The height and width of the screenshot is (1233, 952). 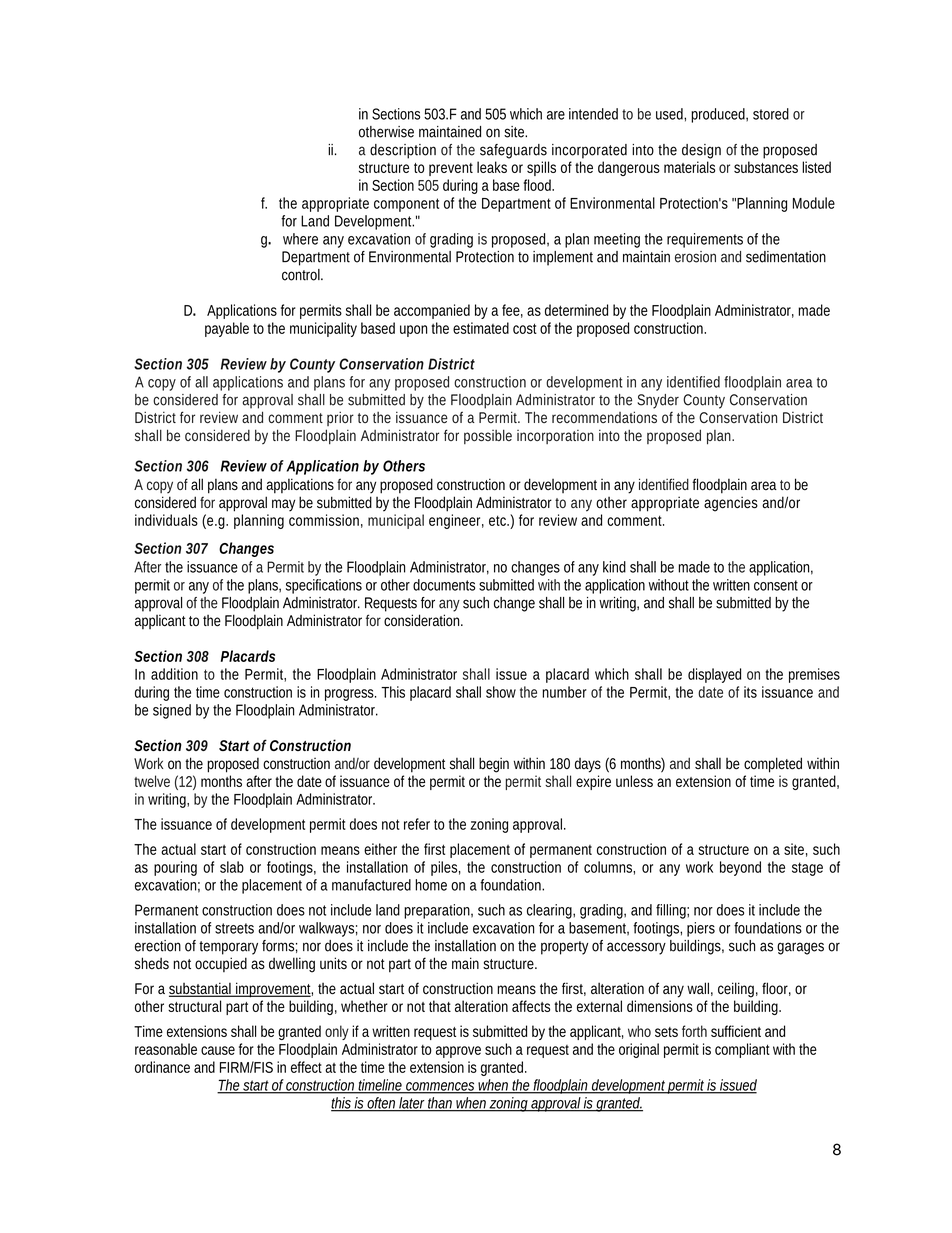 I want to click on documents, so click(x=444, y=585).
